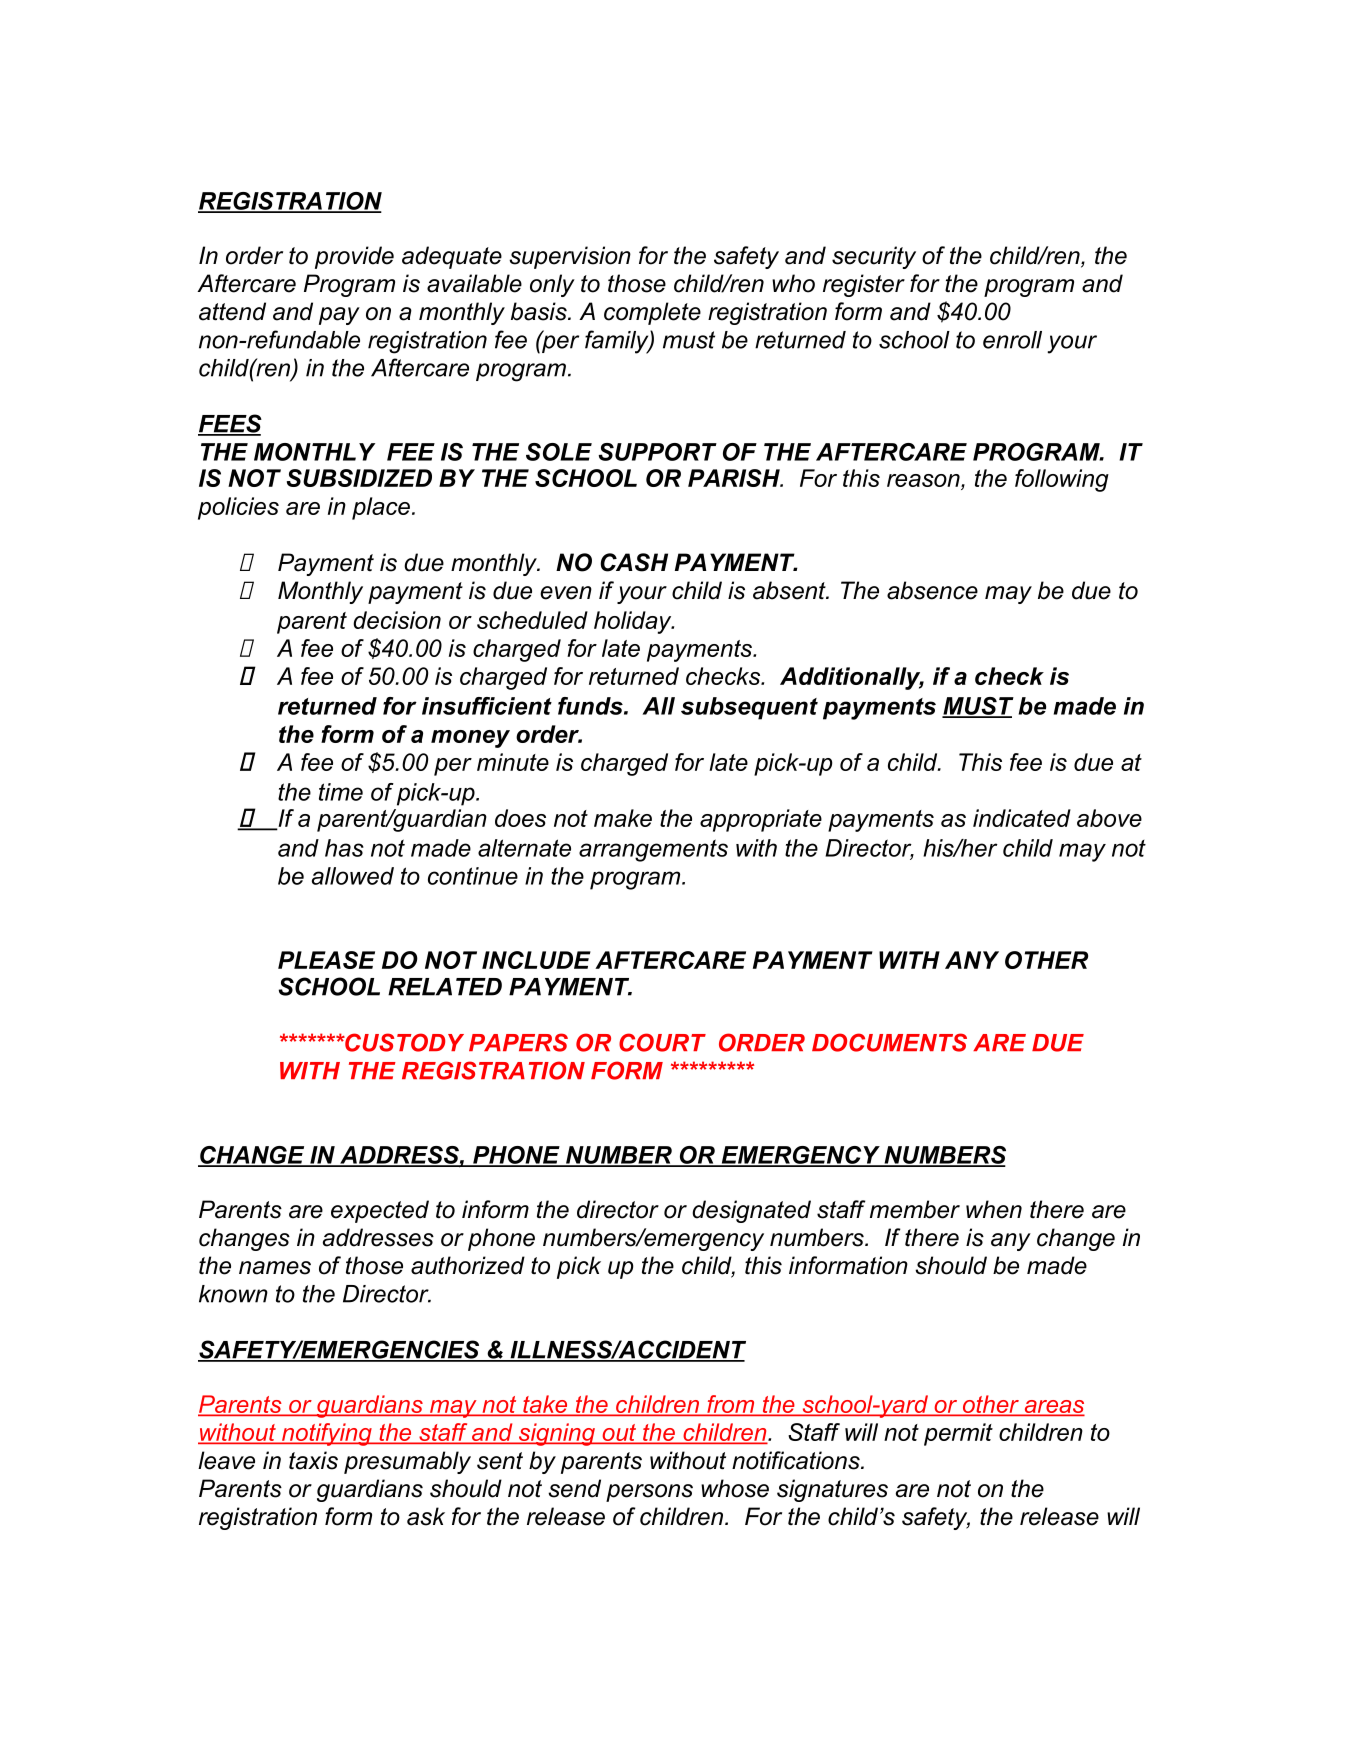 The image size is (1347, 1743). Describe the element at coordinates (313, 1460) in the screenshot. I see `taxis` at that location.
